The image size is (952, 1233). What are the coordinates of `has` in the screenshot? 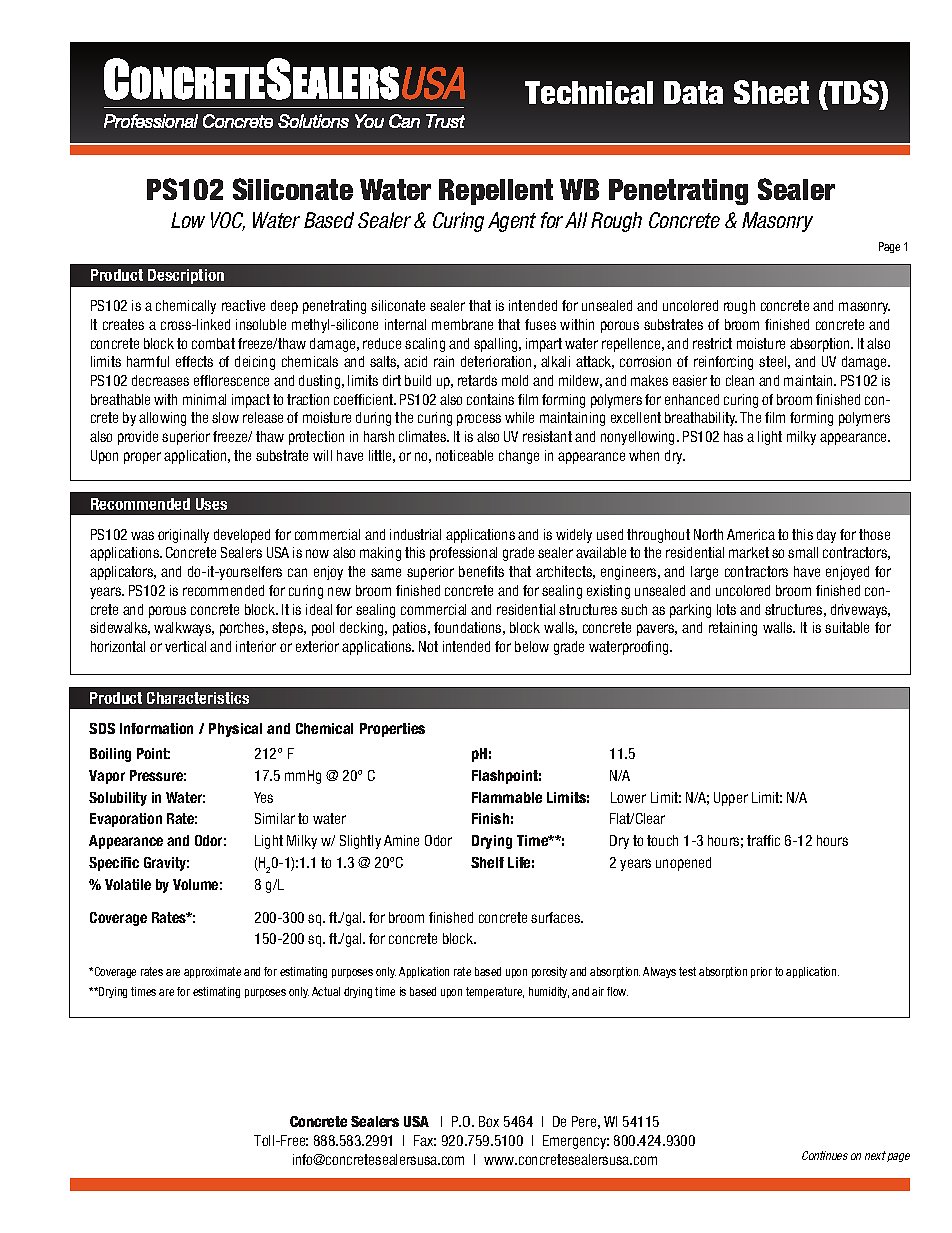 It's located at (733, 436).
